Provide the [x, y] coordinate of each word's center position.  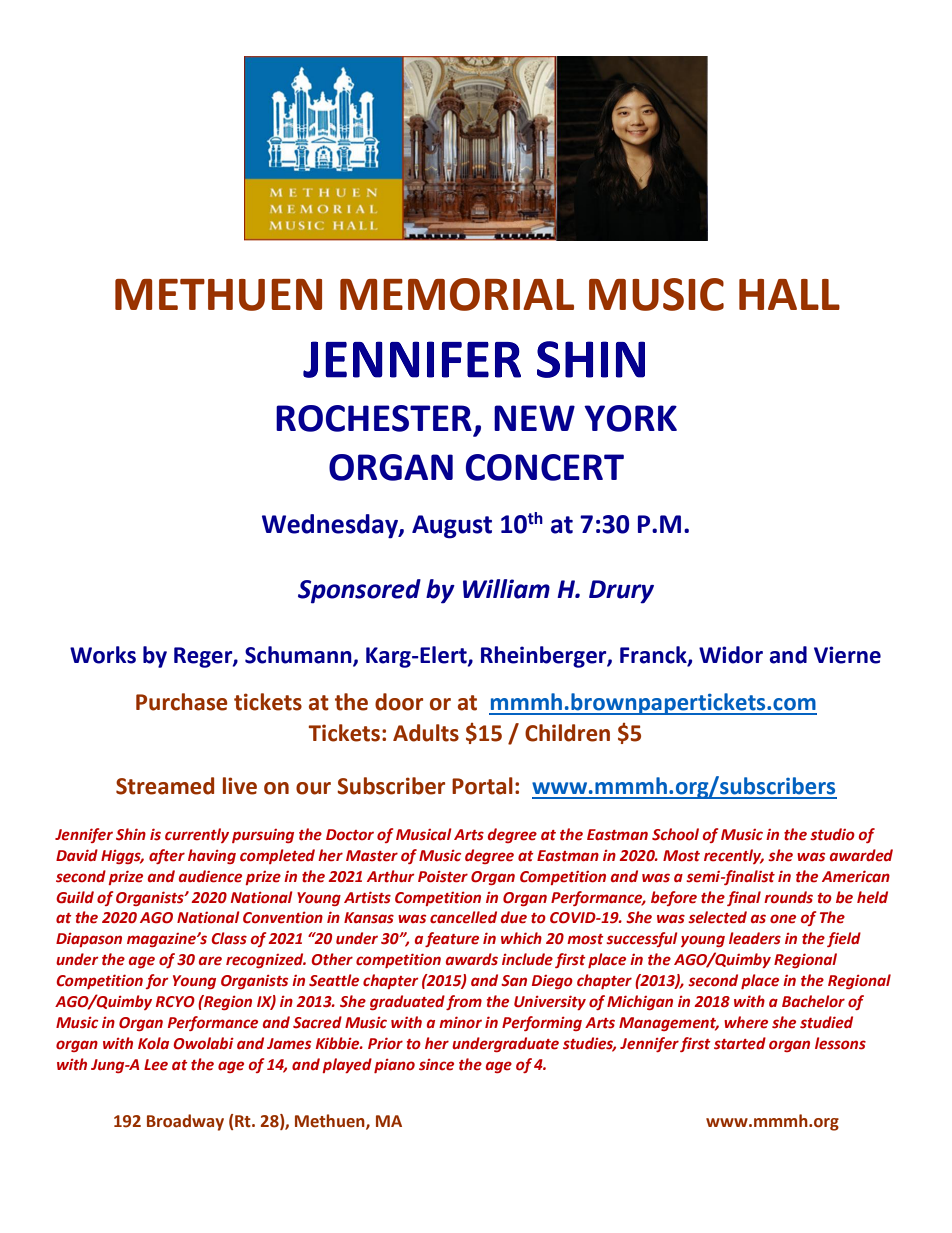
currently [197, 835]
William [506, 589]
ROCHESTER [374, 418]
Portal [482, 786]
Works [103, 655]
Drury [621, 592]
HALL [789, 294]
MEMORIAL [457, 294]
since [436, 1064]
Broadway [185, 1122]
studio [832, 834]
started [740, 1043]
